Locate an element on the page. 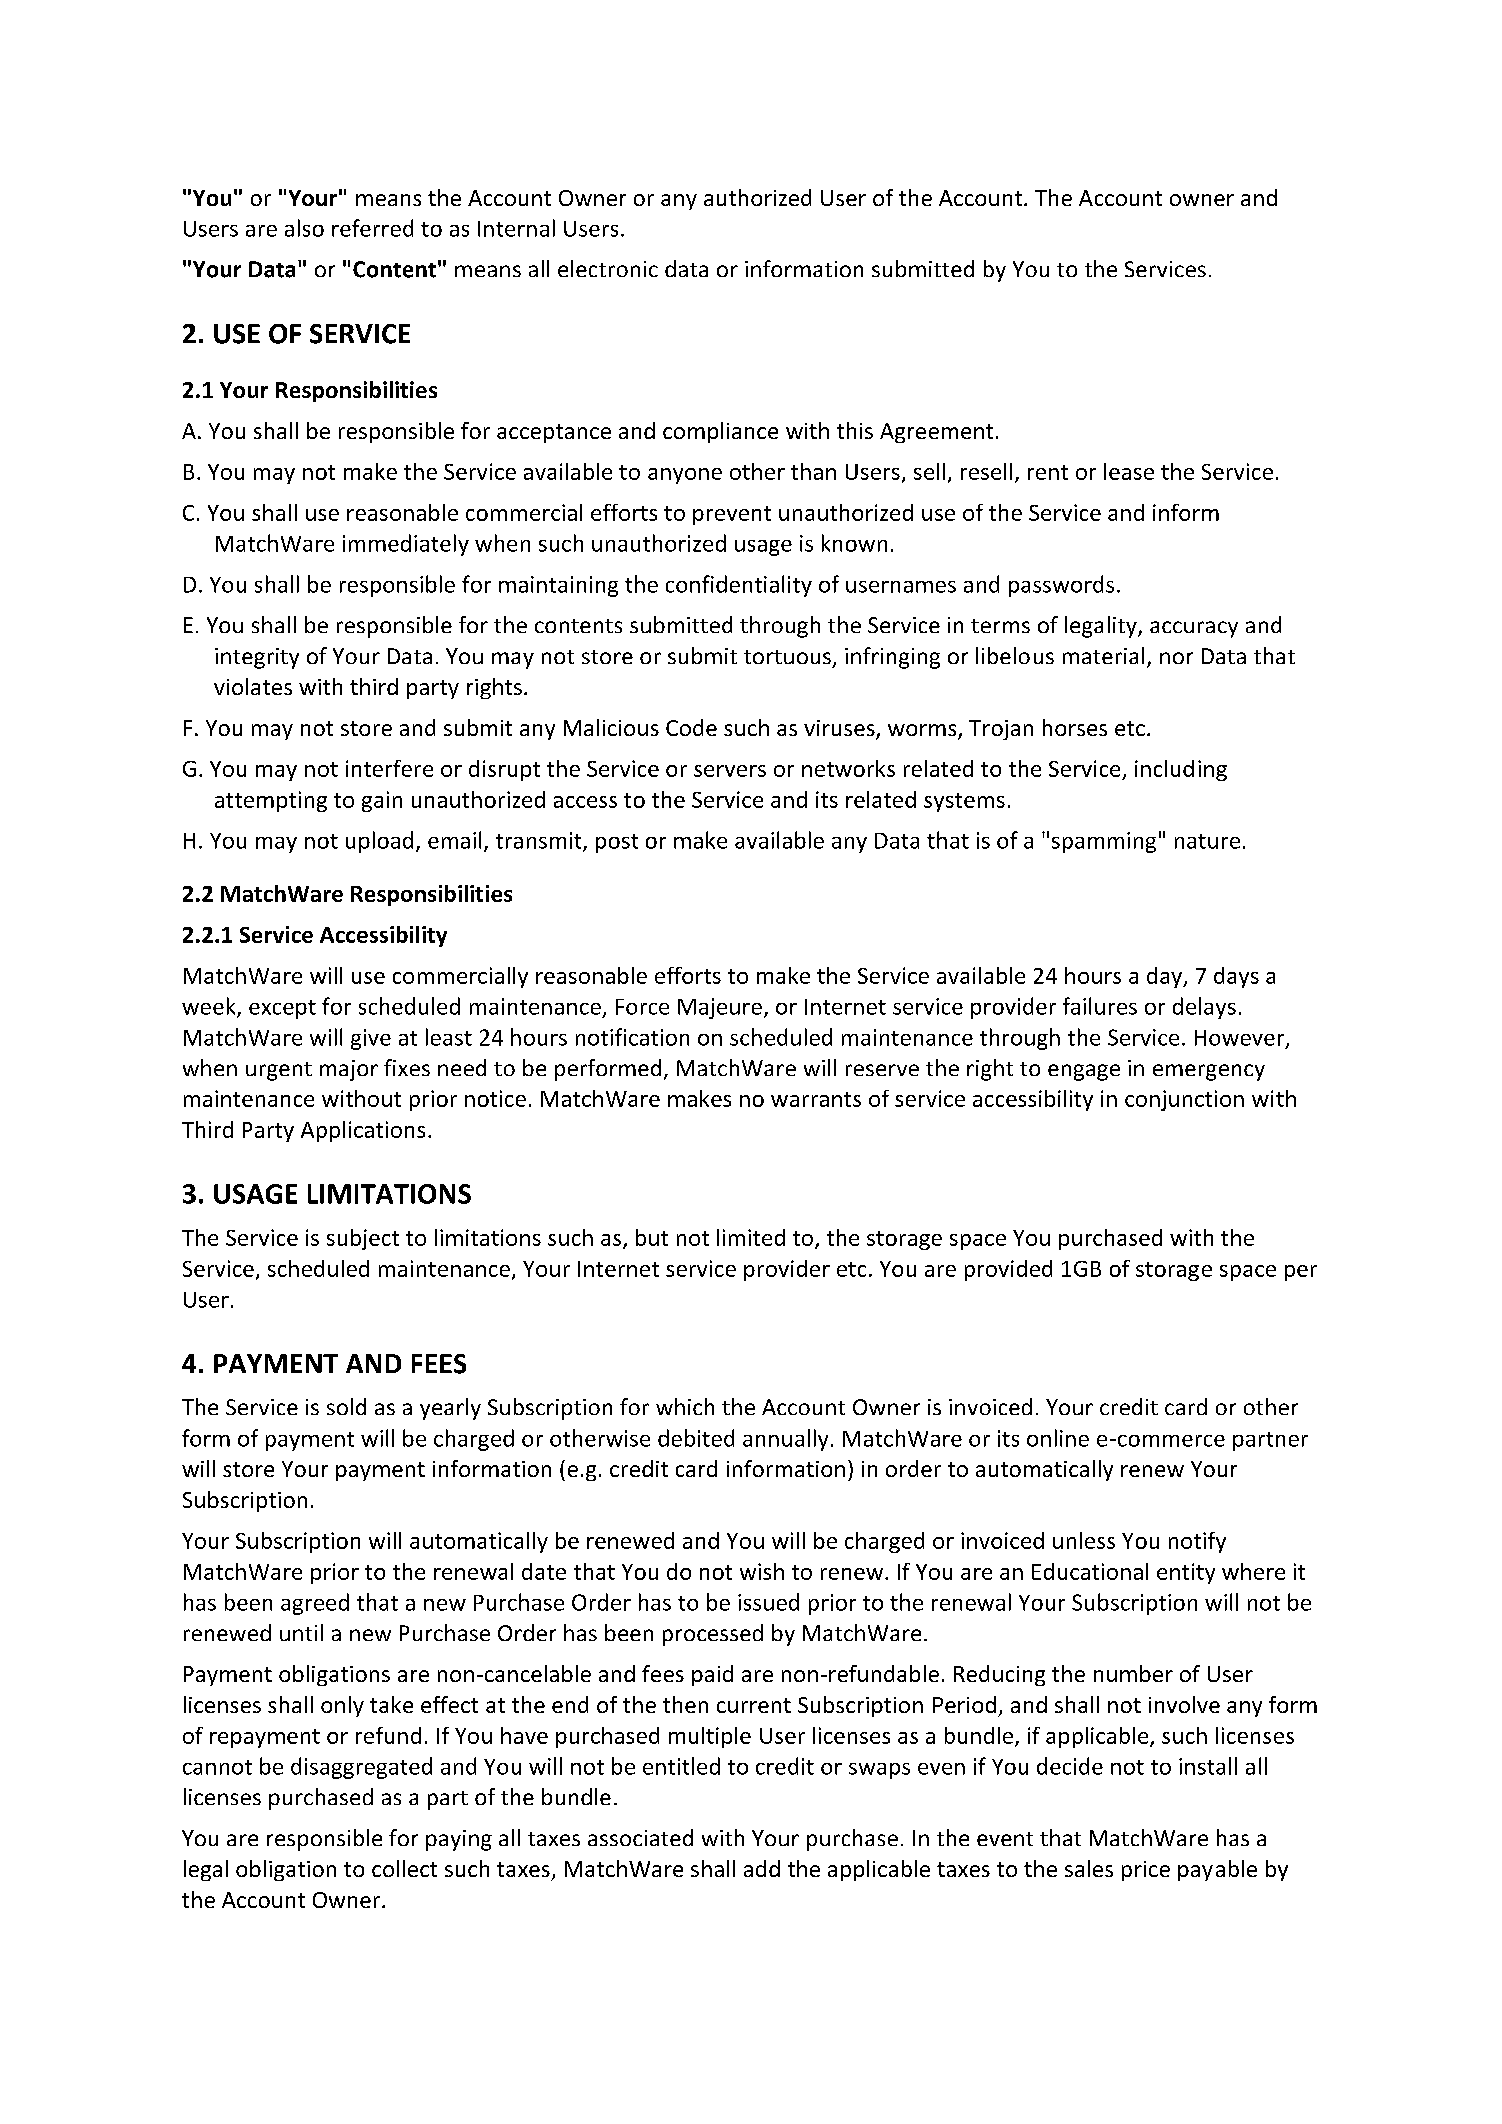  disaggregated is located at coordinates (361, 1768).
